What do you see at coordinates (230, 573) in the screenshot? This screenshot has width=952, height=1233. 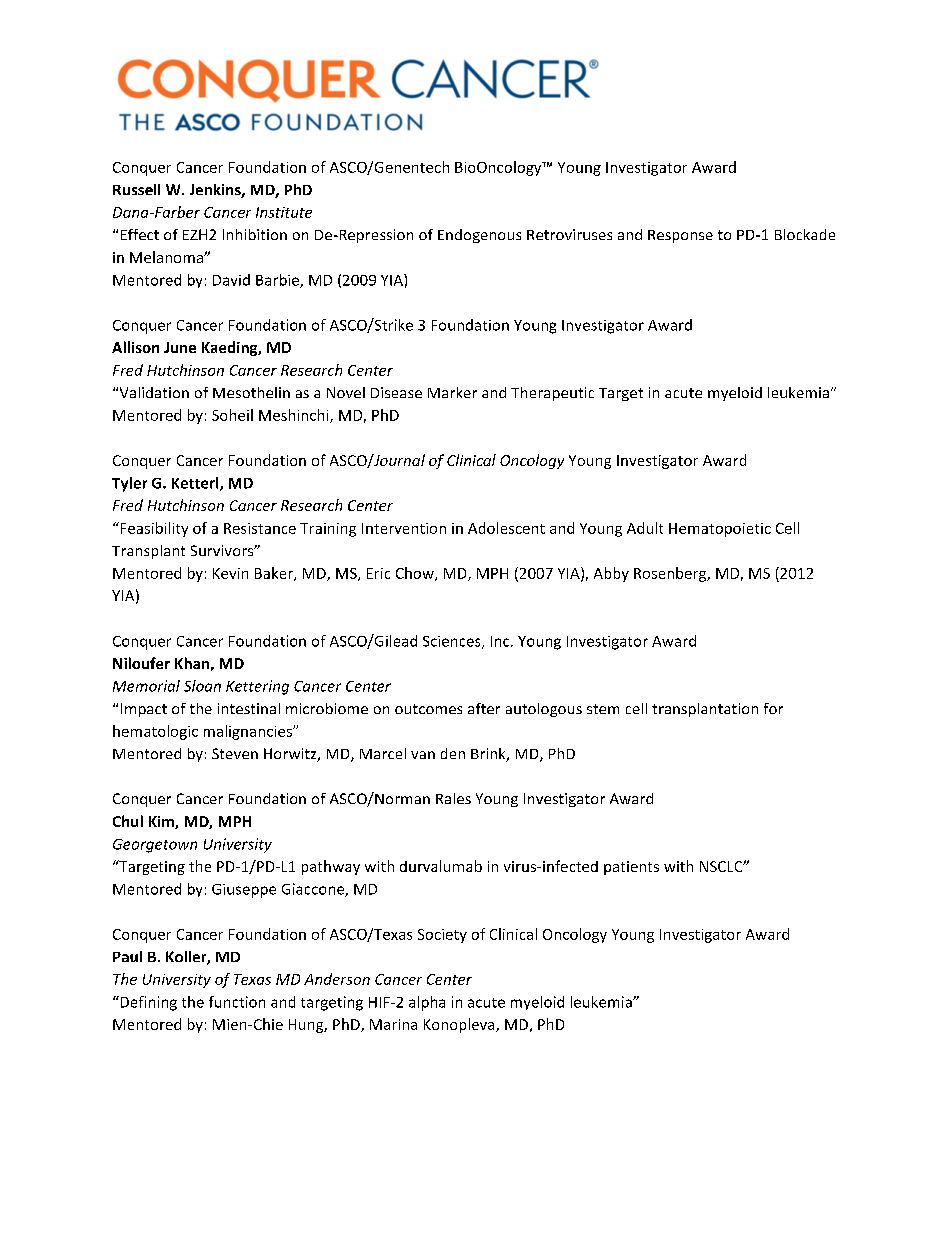 I see `Kevin` at bounding box center [230, 573].
